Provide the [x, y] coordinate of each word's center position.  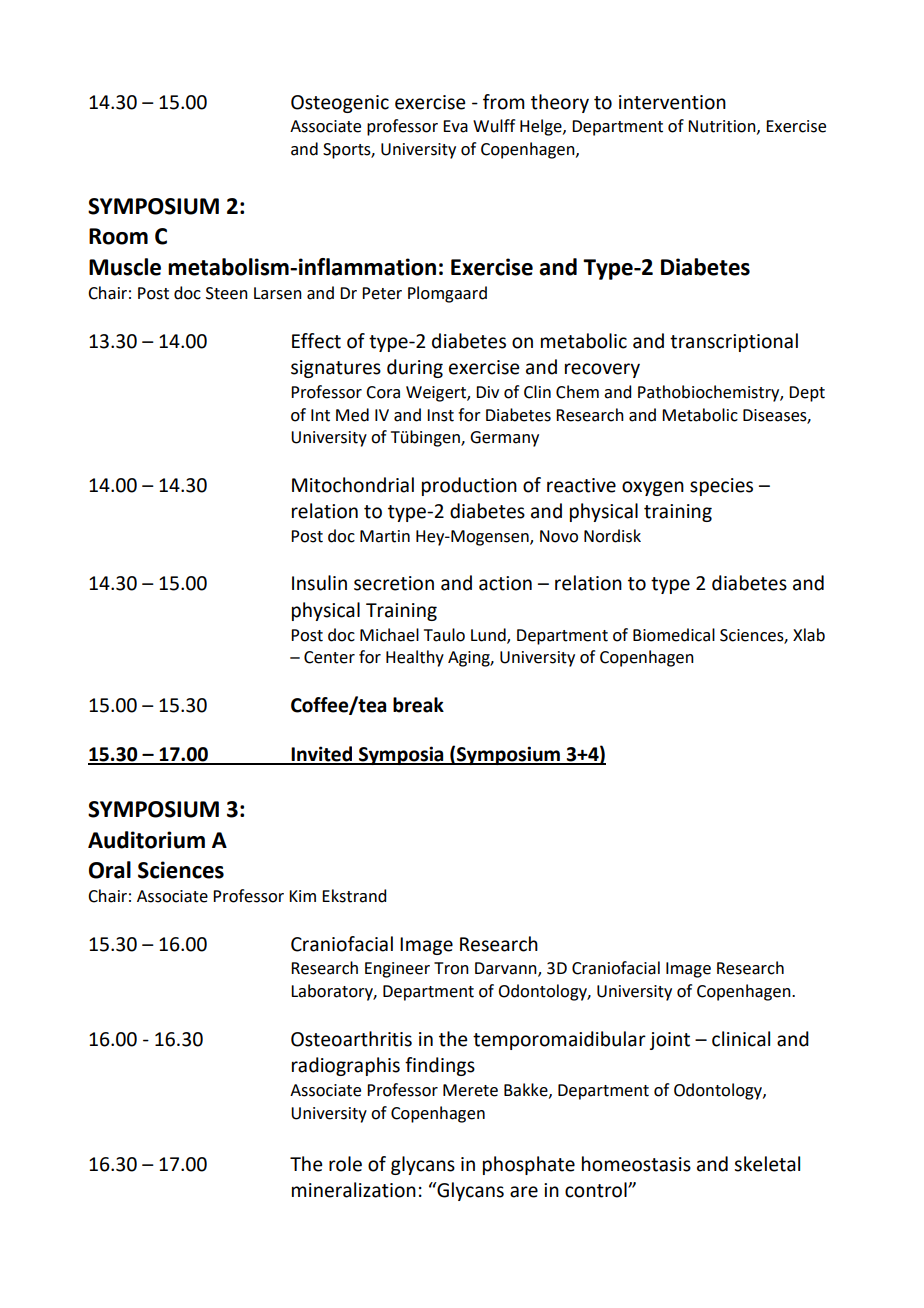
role [345, 1164]
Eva [455, 126]
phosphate [529, 1165]
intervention [672, 102]
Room [118, 236]
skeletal [767, 1164]
